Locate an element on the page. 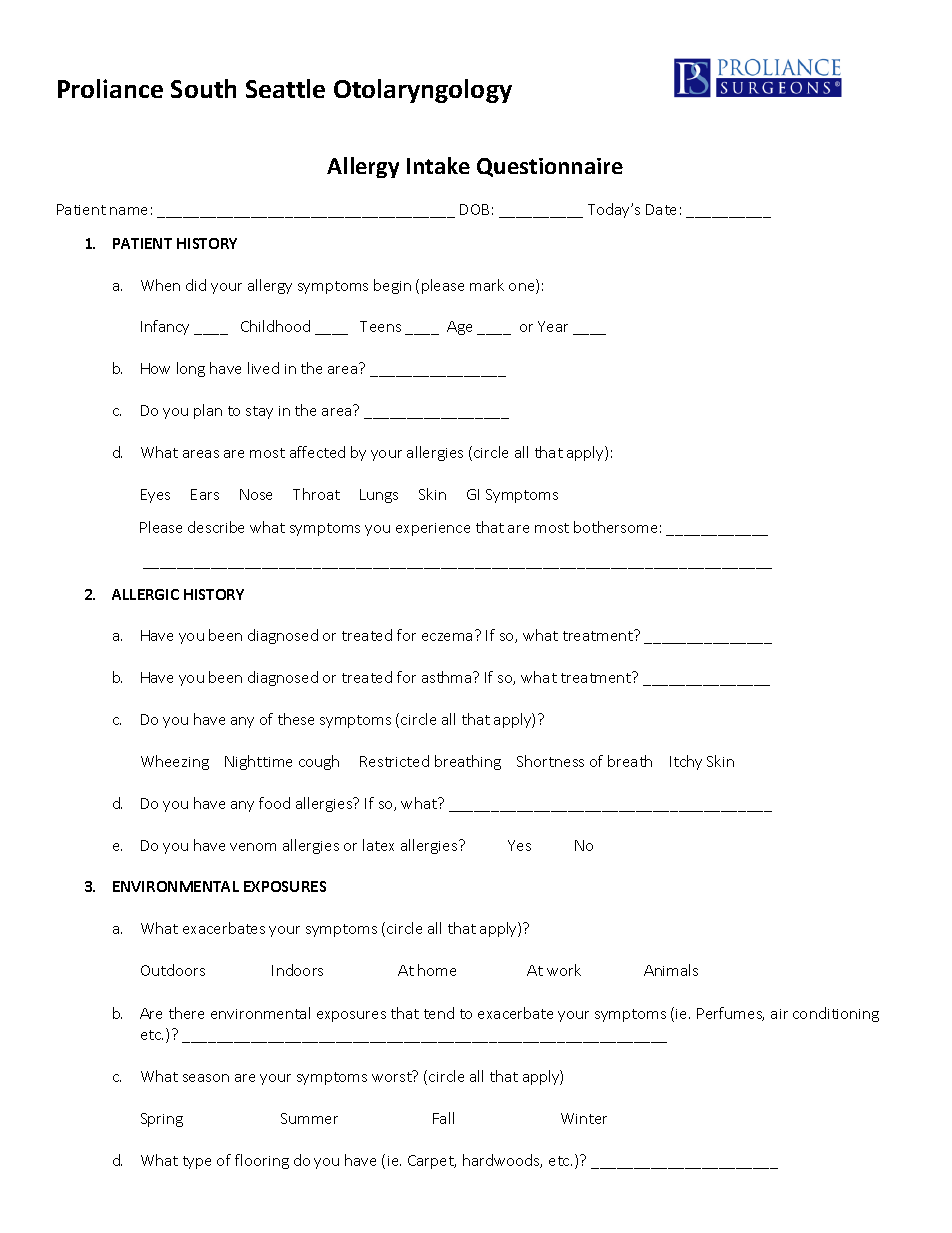 This document has width=952, height=1233. ALLERGIC is located at coordinates (145, 594).
